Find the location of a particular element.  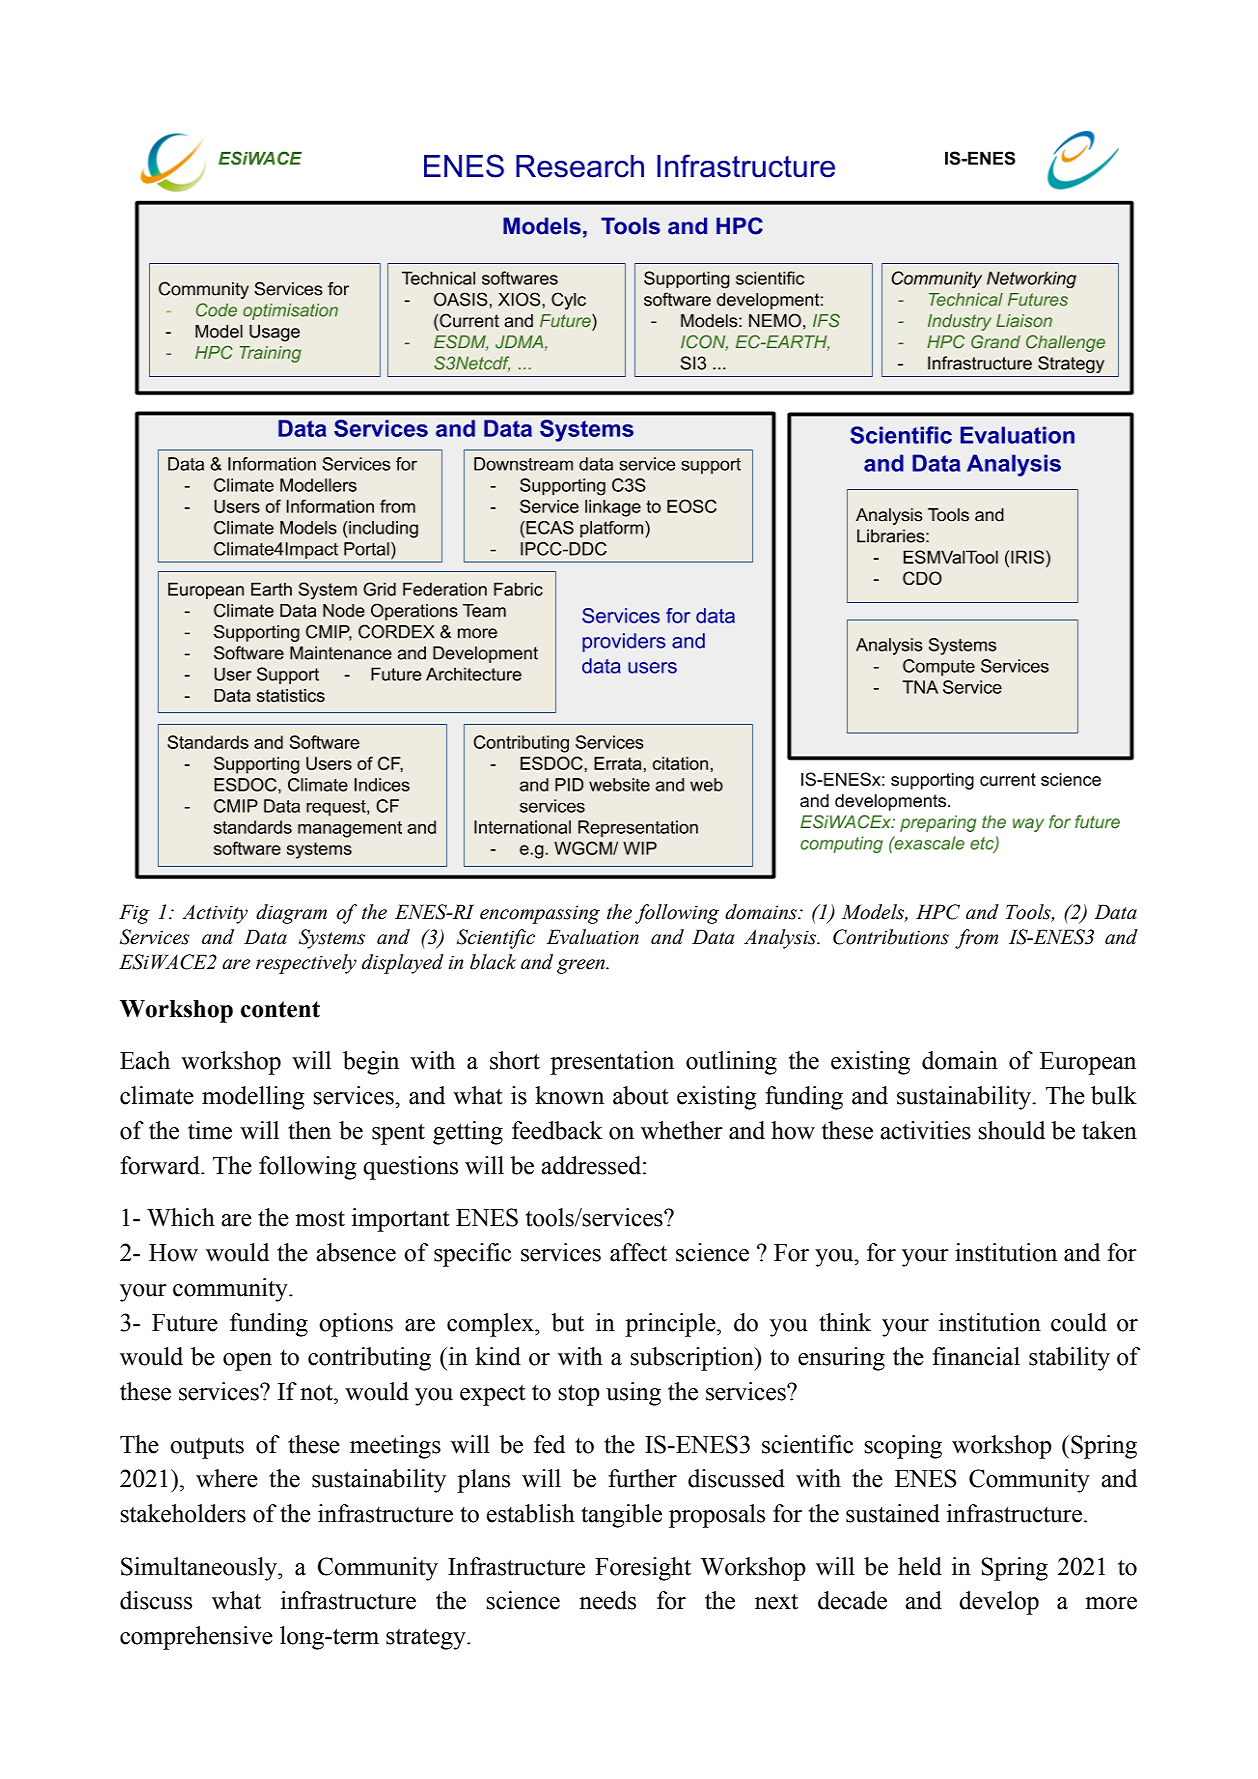

needs is located at coordinates (607, 1600).
